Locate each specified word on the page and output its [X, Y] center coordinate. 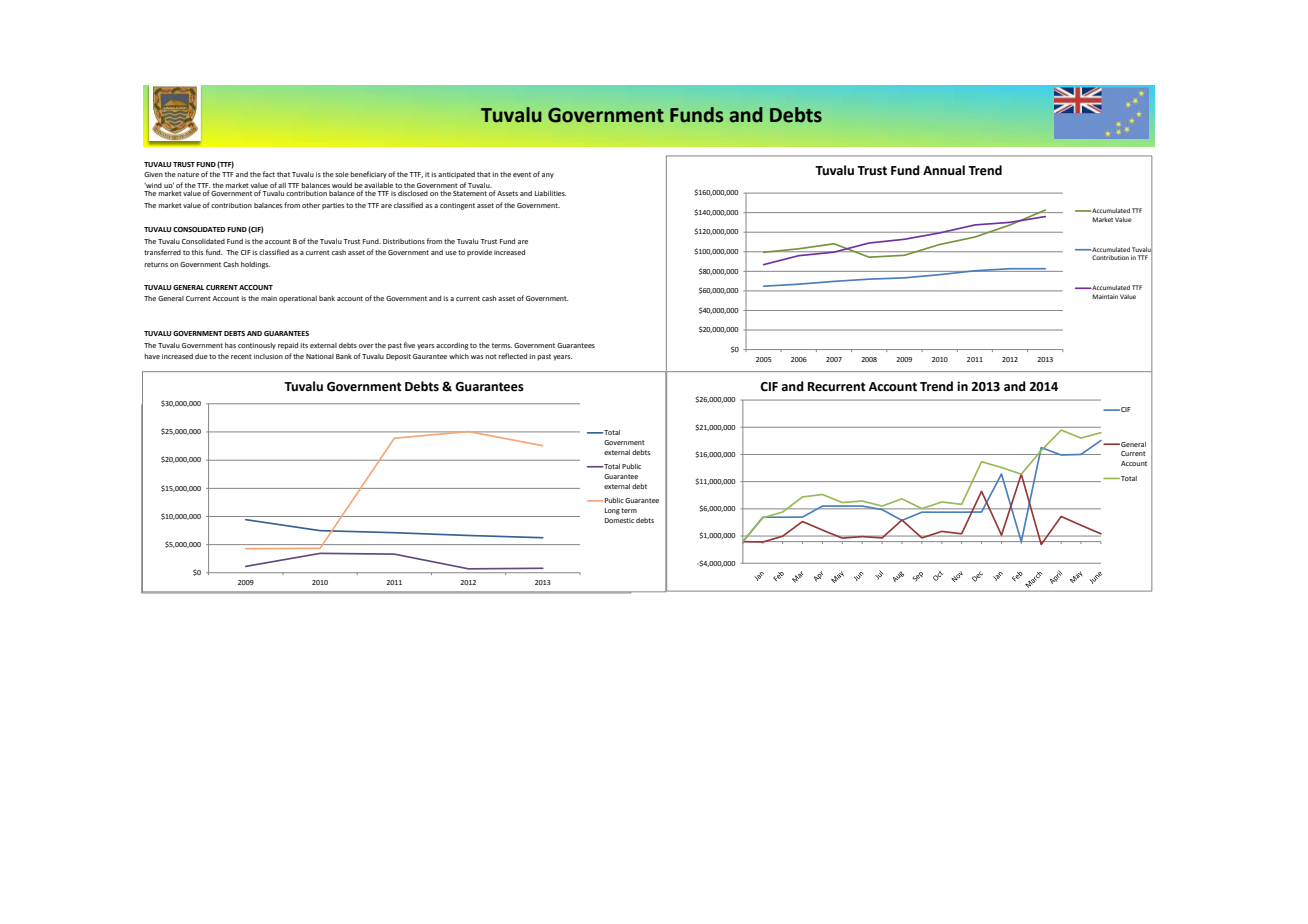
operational [298, 299]
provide [479, 253]
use [451, 253]
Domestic [619, 520]
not [491, 356]
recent [241, 356]
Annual [944, 170]
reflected [512, 356]
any [548, 176]
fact [269, 174]
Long [612, 511]
